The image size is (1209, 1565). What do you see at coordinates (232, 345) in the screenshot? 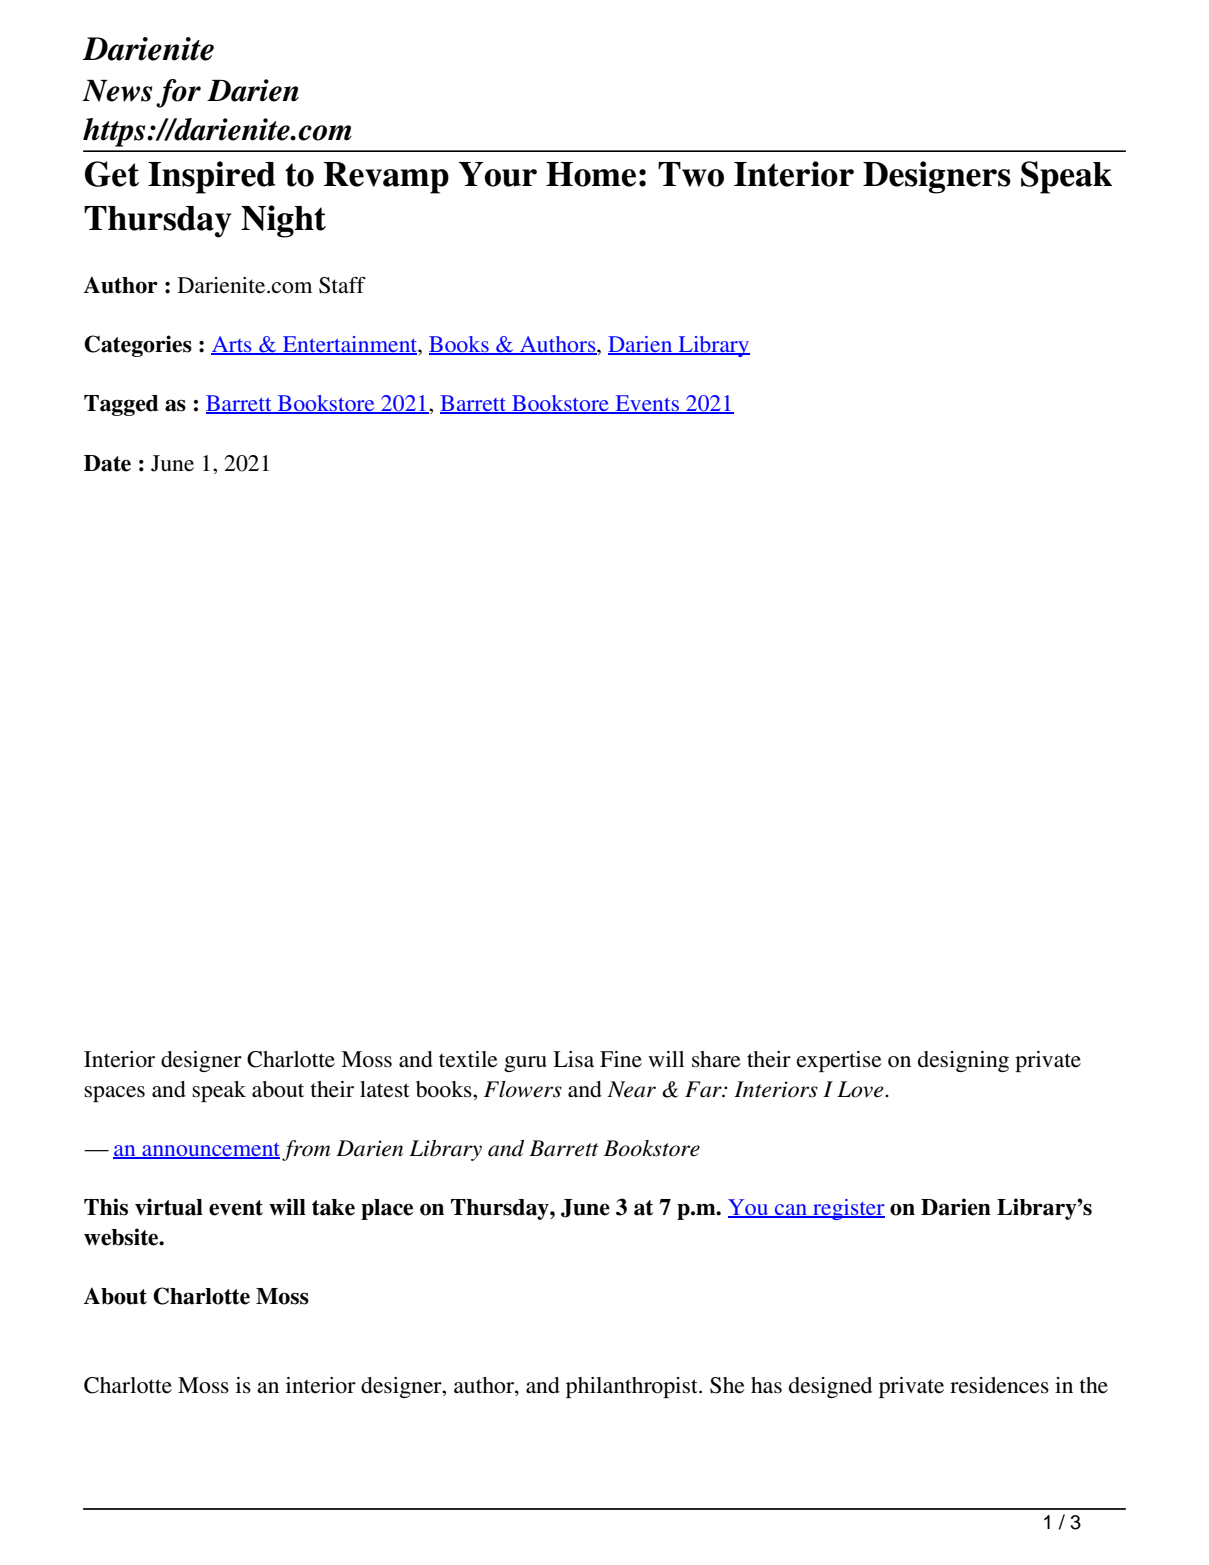
I see `Arts` at bounding box center [232, 345].
